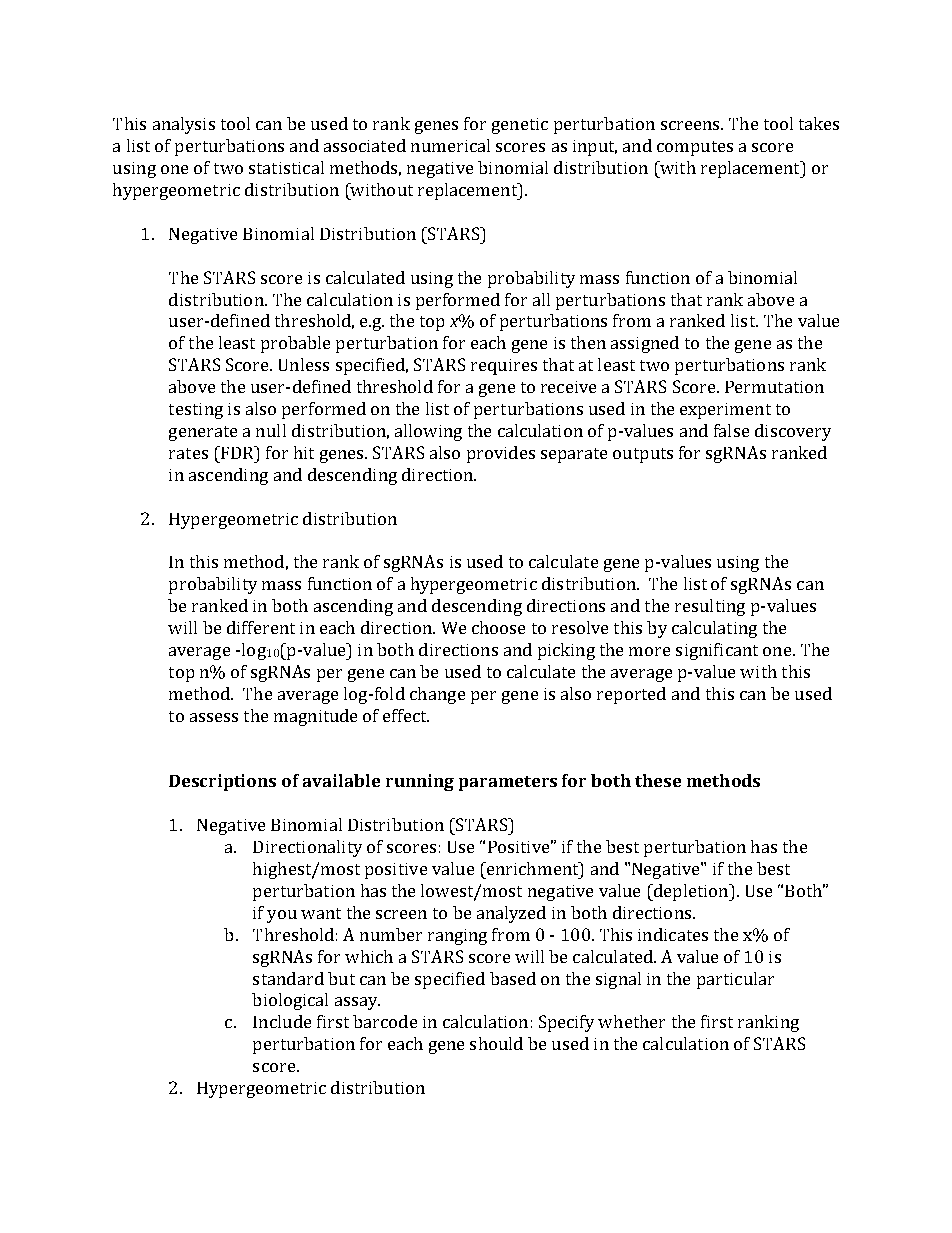 This screenshot has width=952, height=1233. Describe the element at coordinates (261, 627) in the screenshot. I see `different` at that location.
